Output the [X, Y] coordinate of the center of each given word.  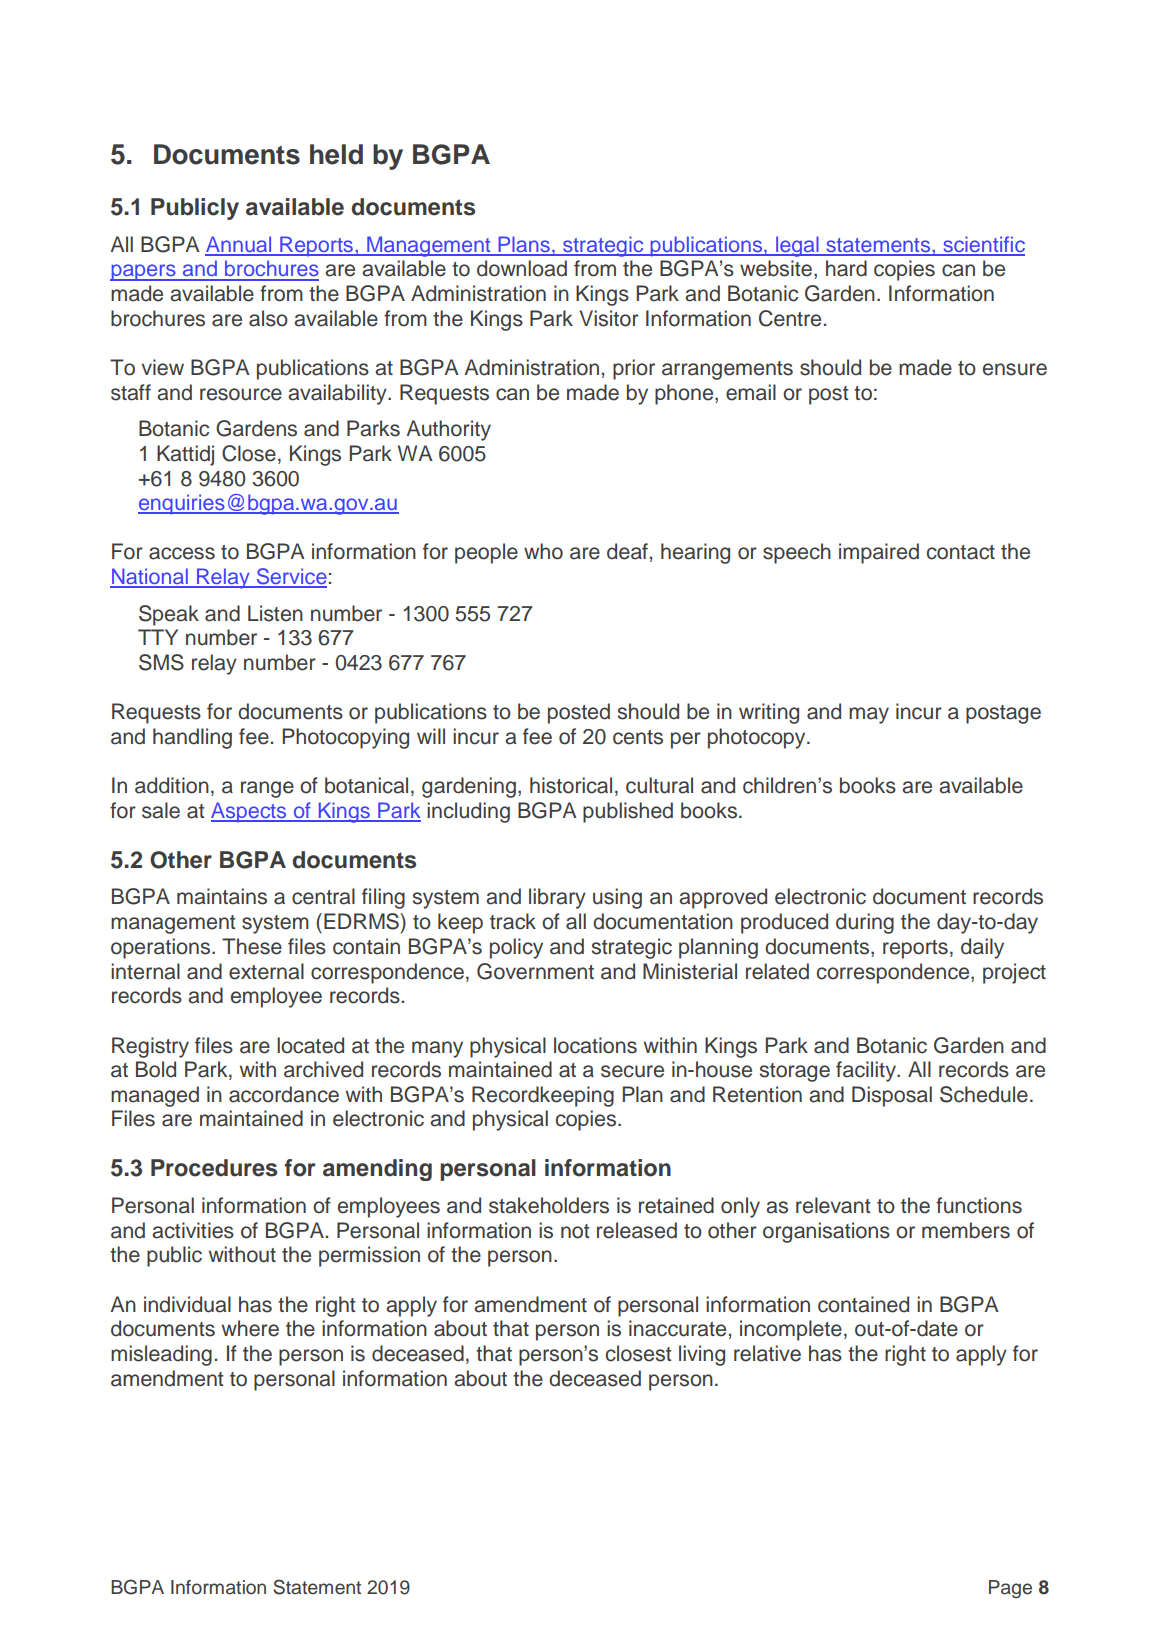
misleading [161, 1355]
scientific [983, 245]
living [702, 1355]
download [522, 268]
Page [1010, 1589]
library [557, 898]
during [865, 923]
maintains [222, 896]
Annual [239, 245]
